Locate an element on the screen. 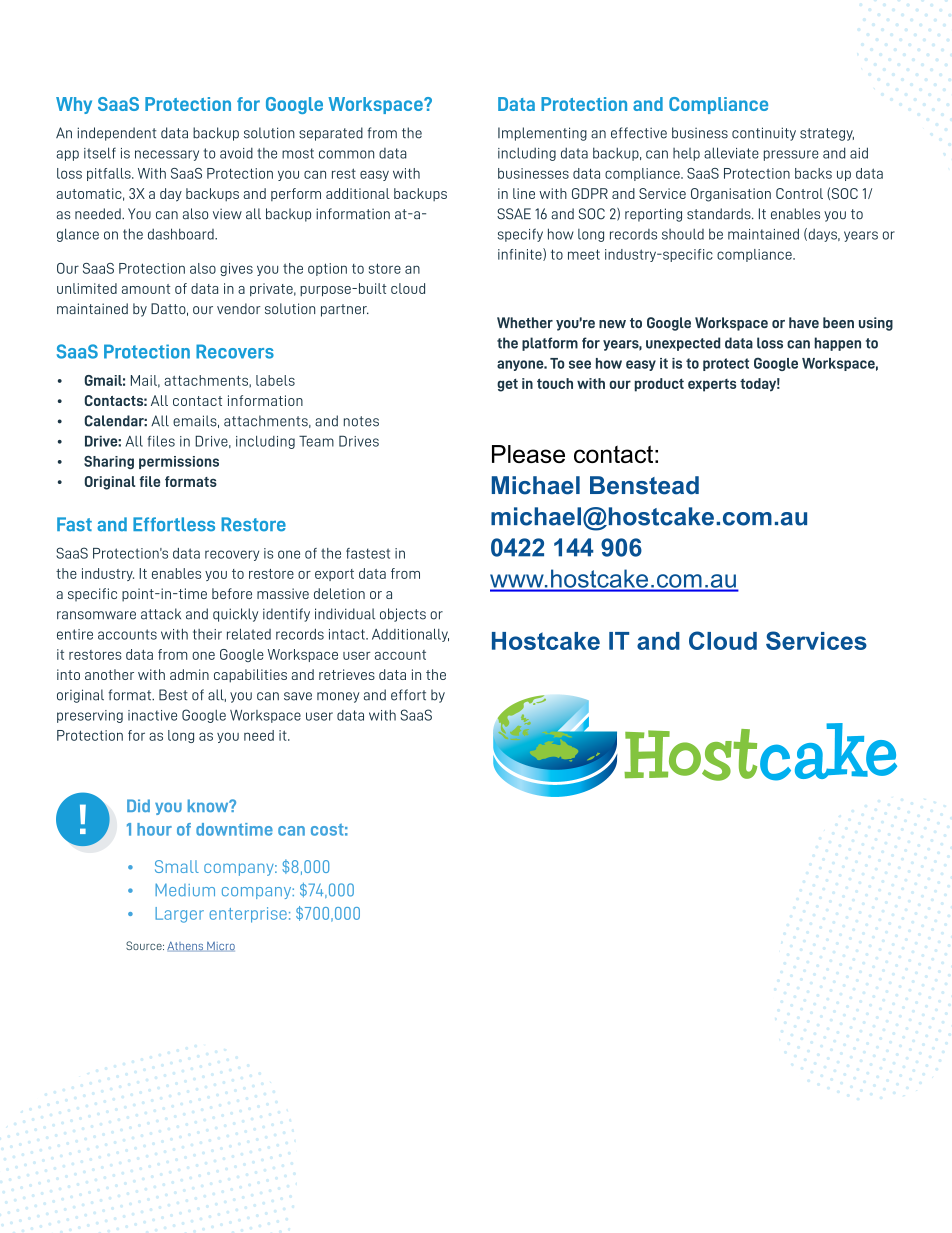 This screenshot has width=952, height=1233. continuity is located at coordinates (764, 134).
